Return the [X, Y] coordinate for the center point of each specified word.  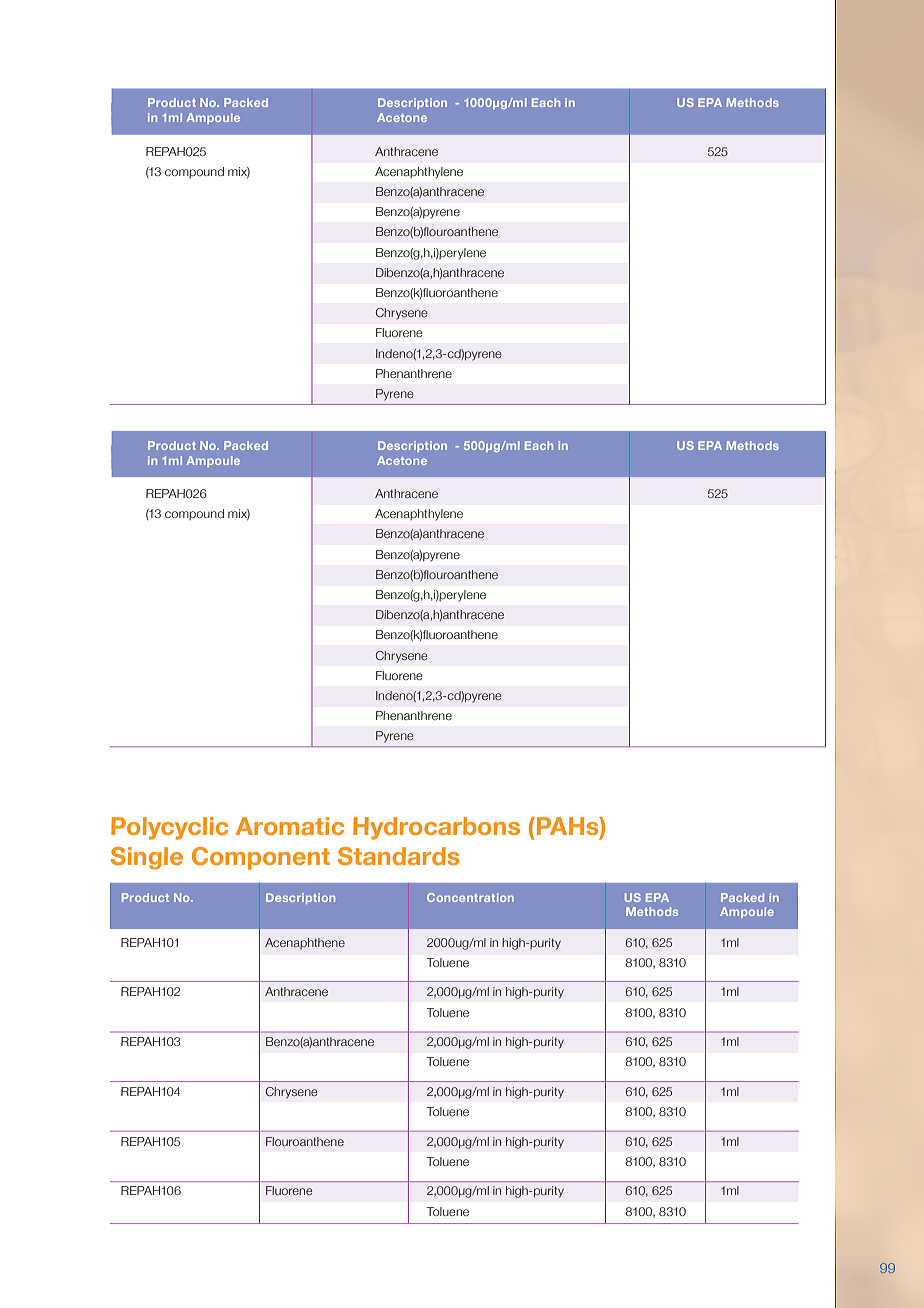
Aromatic [290, 826]
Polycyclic [169, 828]
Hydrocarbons [436, 828]
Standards [398, 856]
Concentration [470, 897]
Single [147, 858]
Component [261, 858]
